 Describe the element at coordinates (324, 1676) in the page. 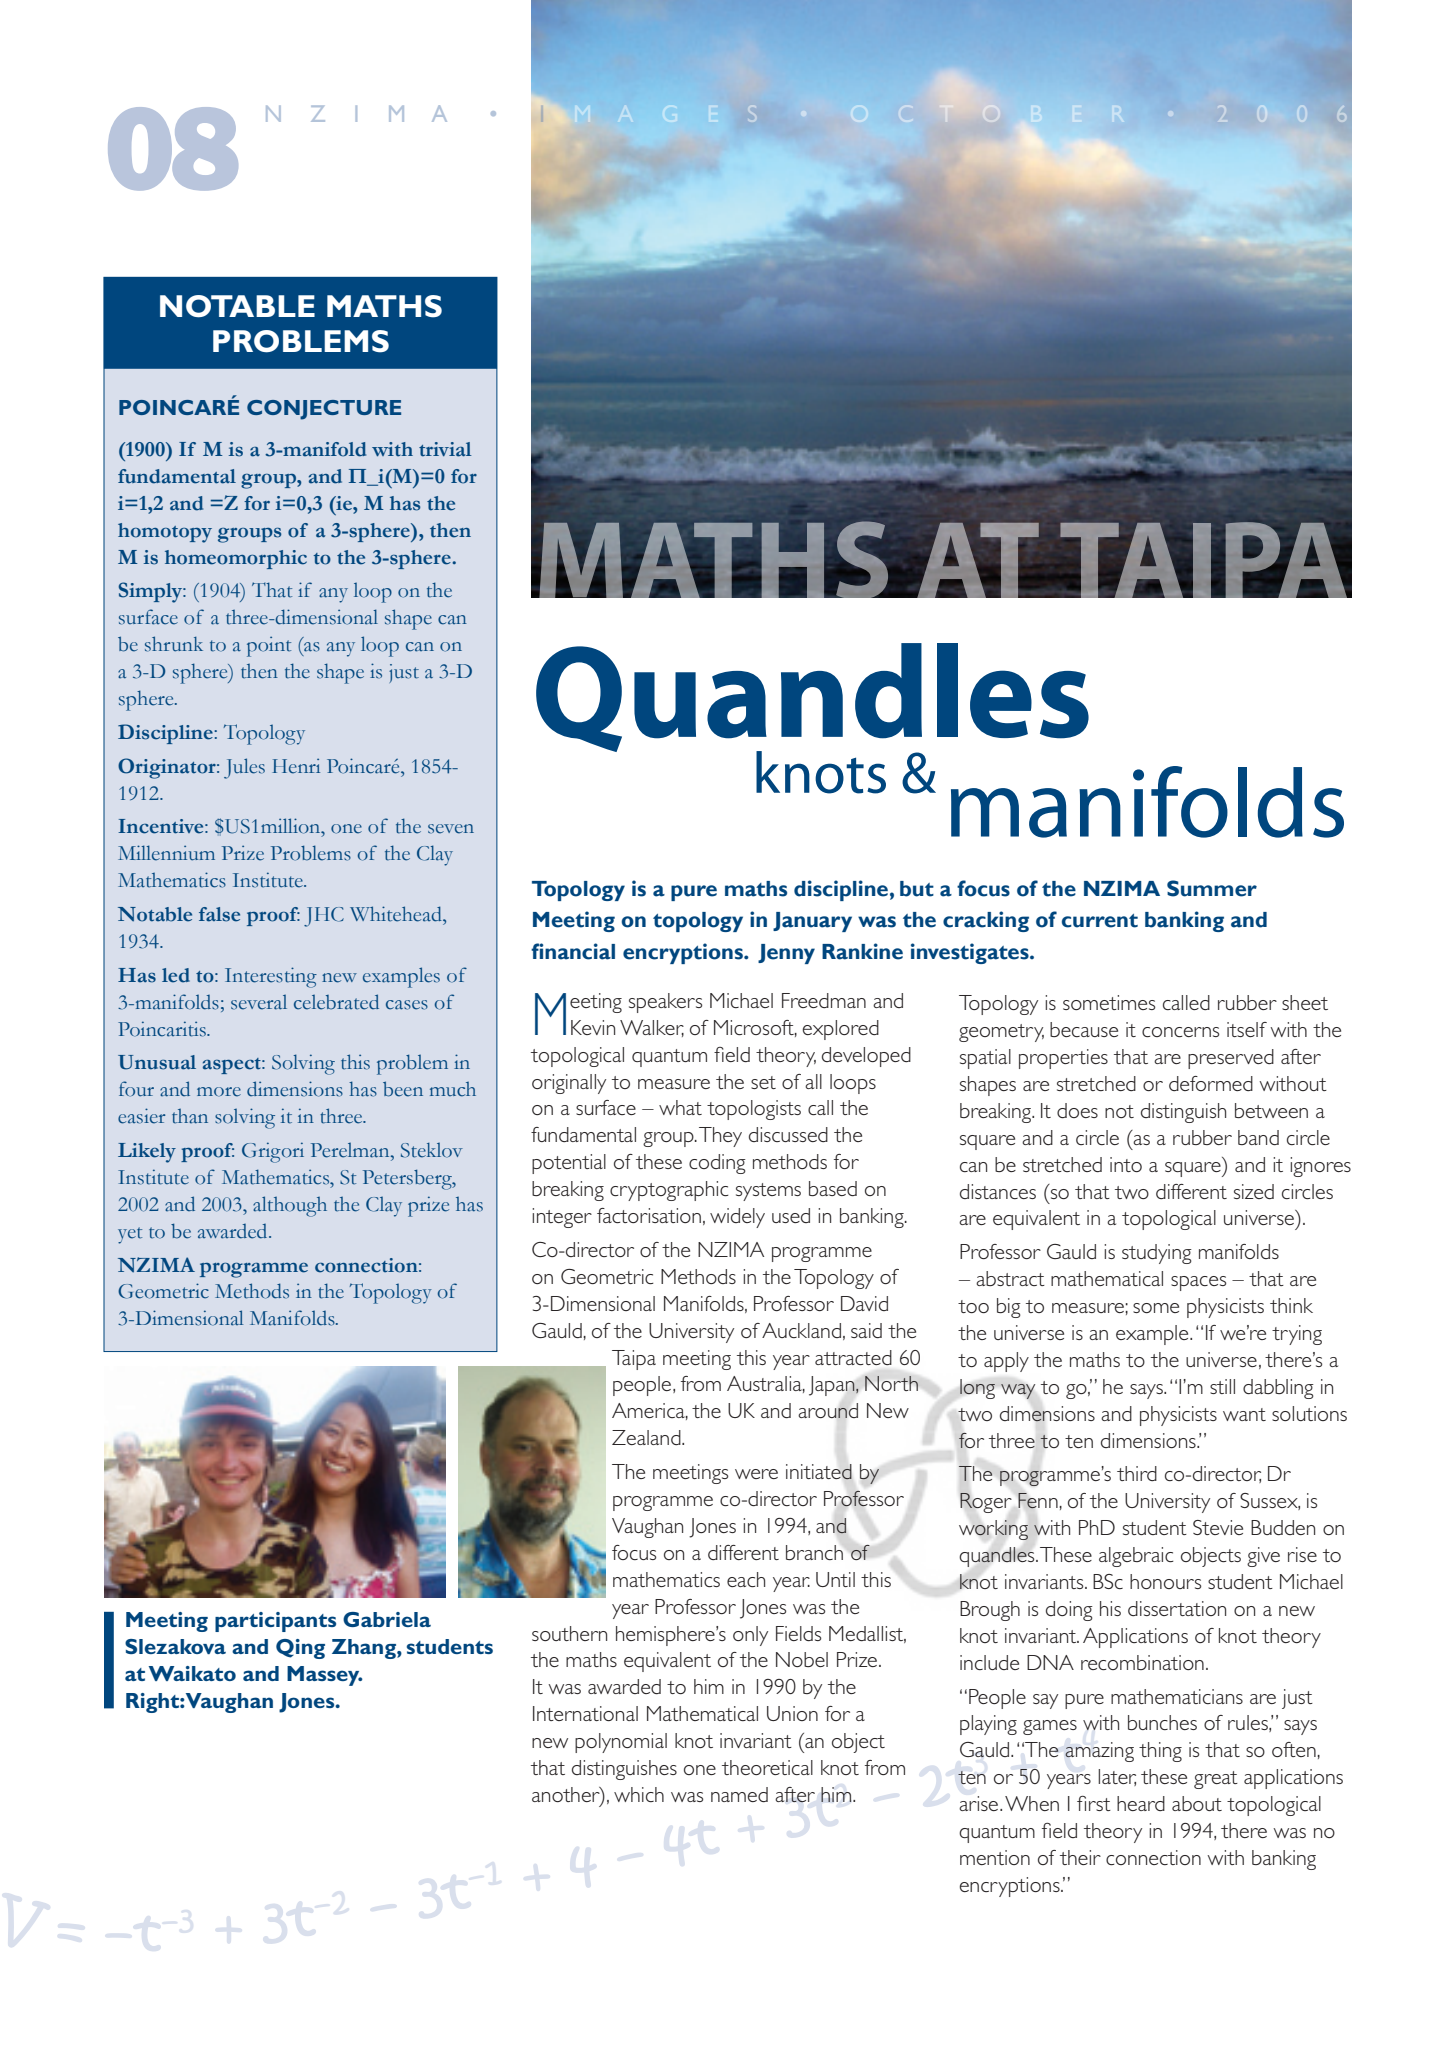

I see `Massey` at that location.
